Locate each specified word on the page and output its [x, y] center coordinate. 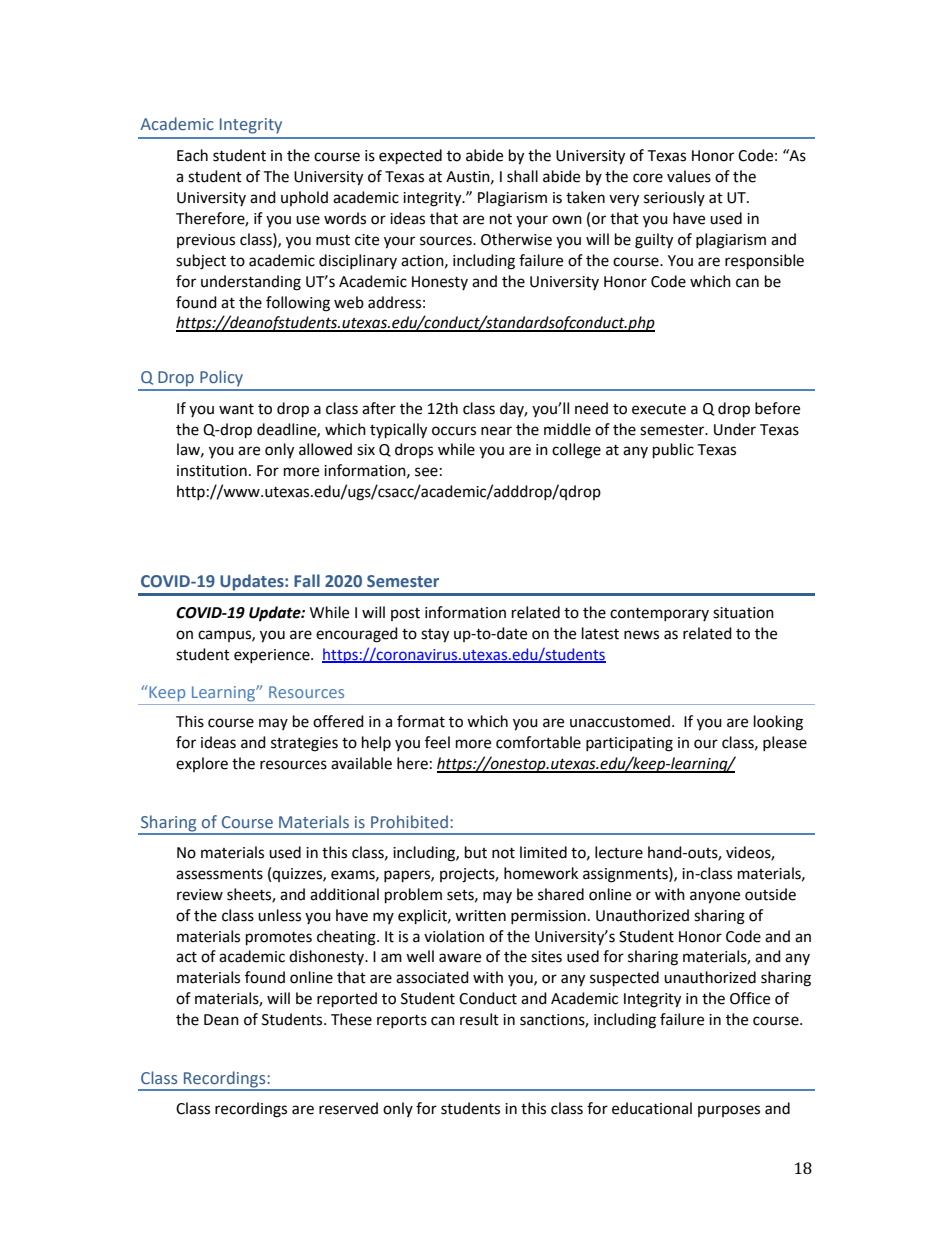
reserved [348, 1108]
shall [522, 176]
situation [743, 613]
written [480, 916]
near [496, 431]
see [426, 472]
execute [659, 409]
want [236, 409]
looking [778, 723]
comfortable [538, 742]
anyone [715, 897]
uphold [304, 198]
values [689, 176]
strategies [304, 744]
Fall [307, 580]
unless [279, 915]
